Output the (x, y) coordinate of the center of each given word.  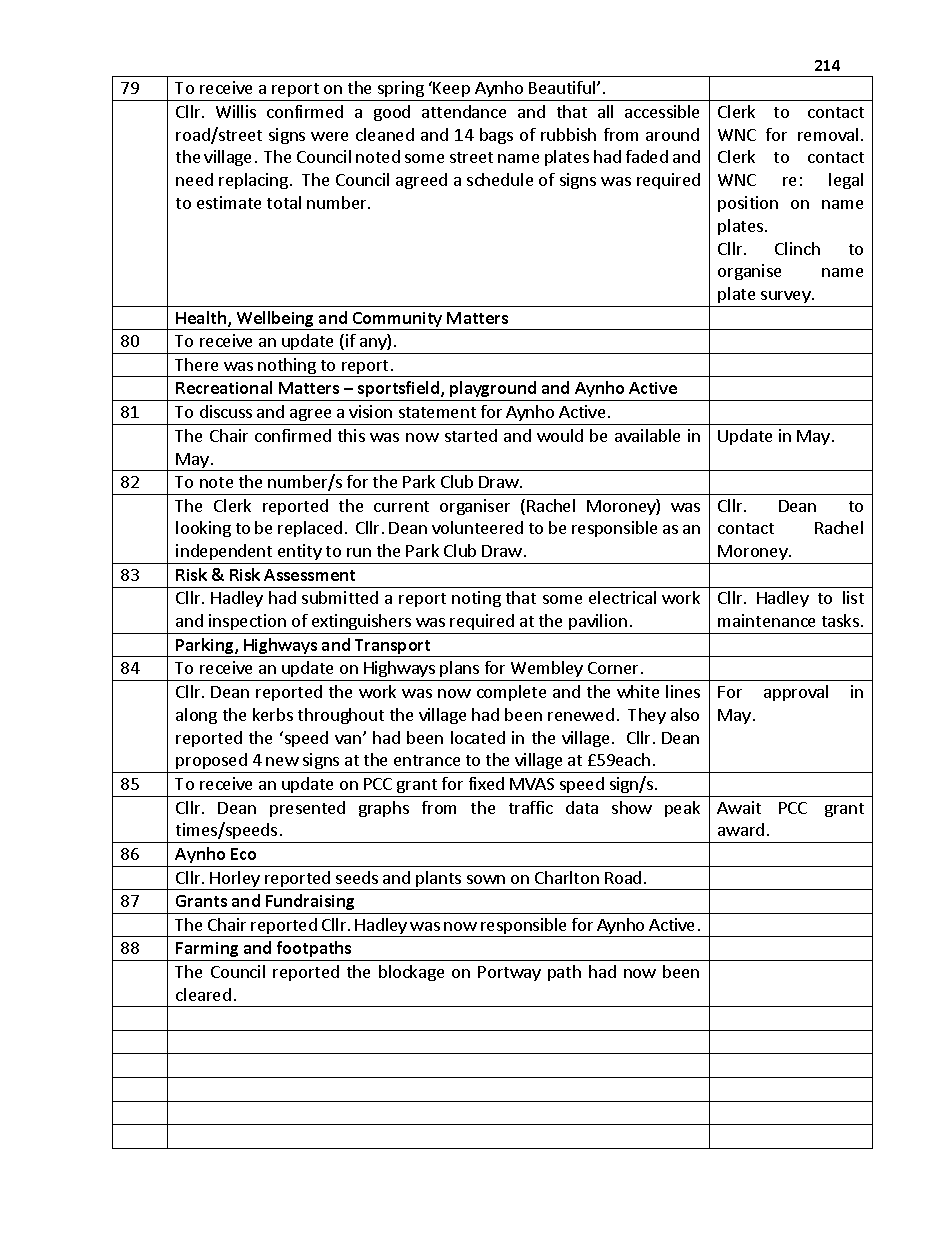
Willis (236, 111)
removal (828, 134)
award (741, 829)
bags (496, 136)
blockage (411, 973)
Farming (208, 951)
